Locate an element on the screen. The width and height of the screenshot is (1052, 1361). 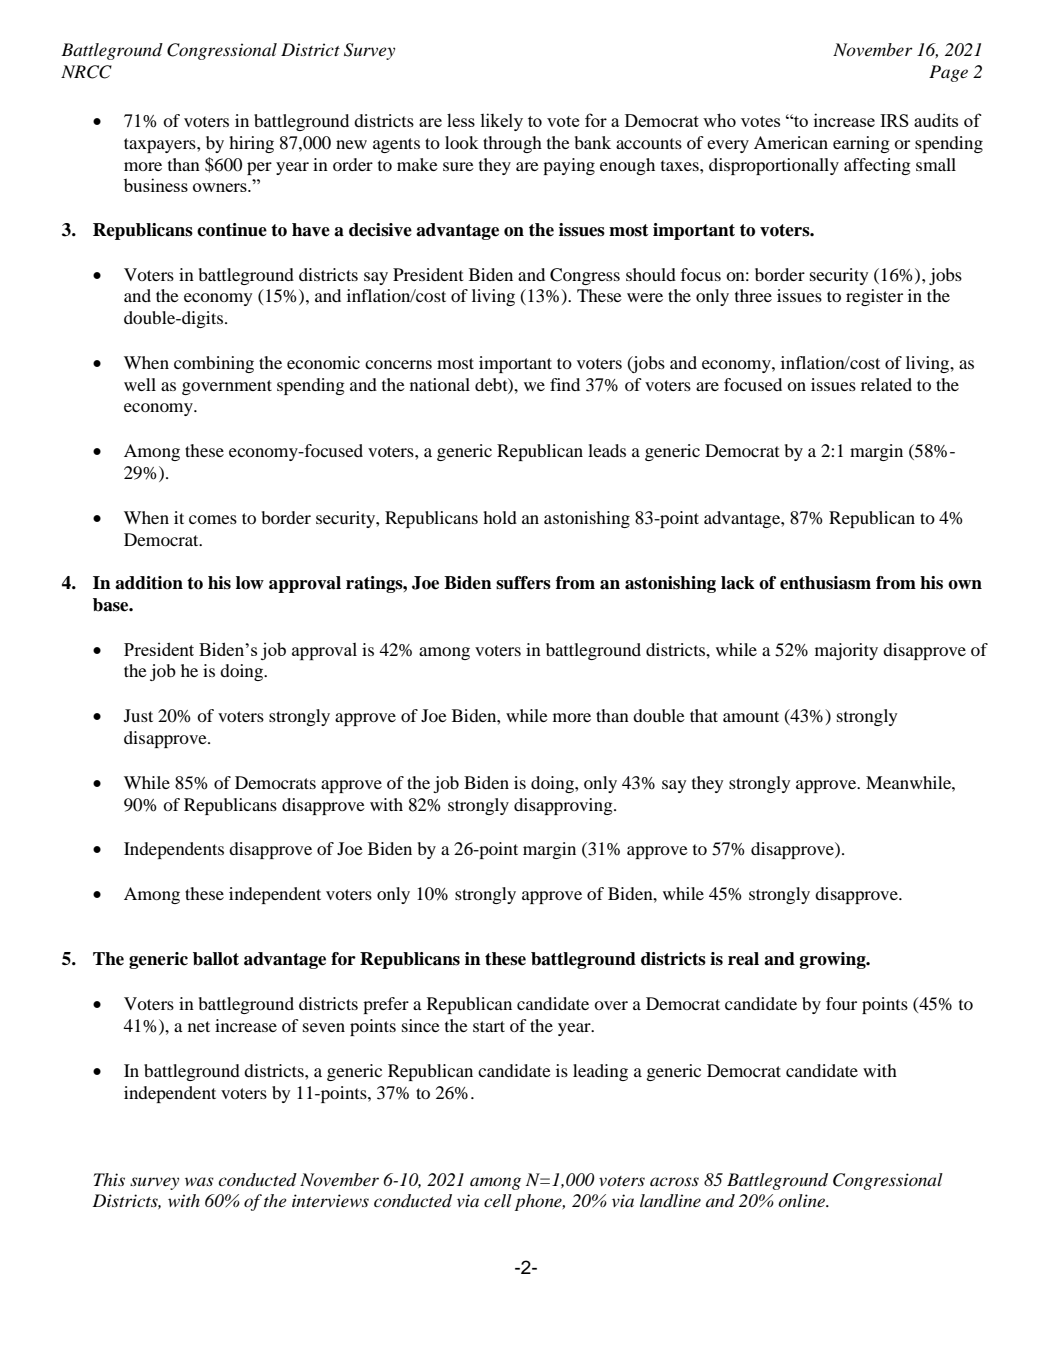
related is located at coordinates (886, 384).
